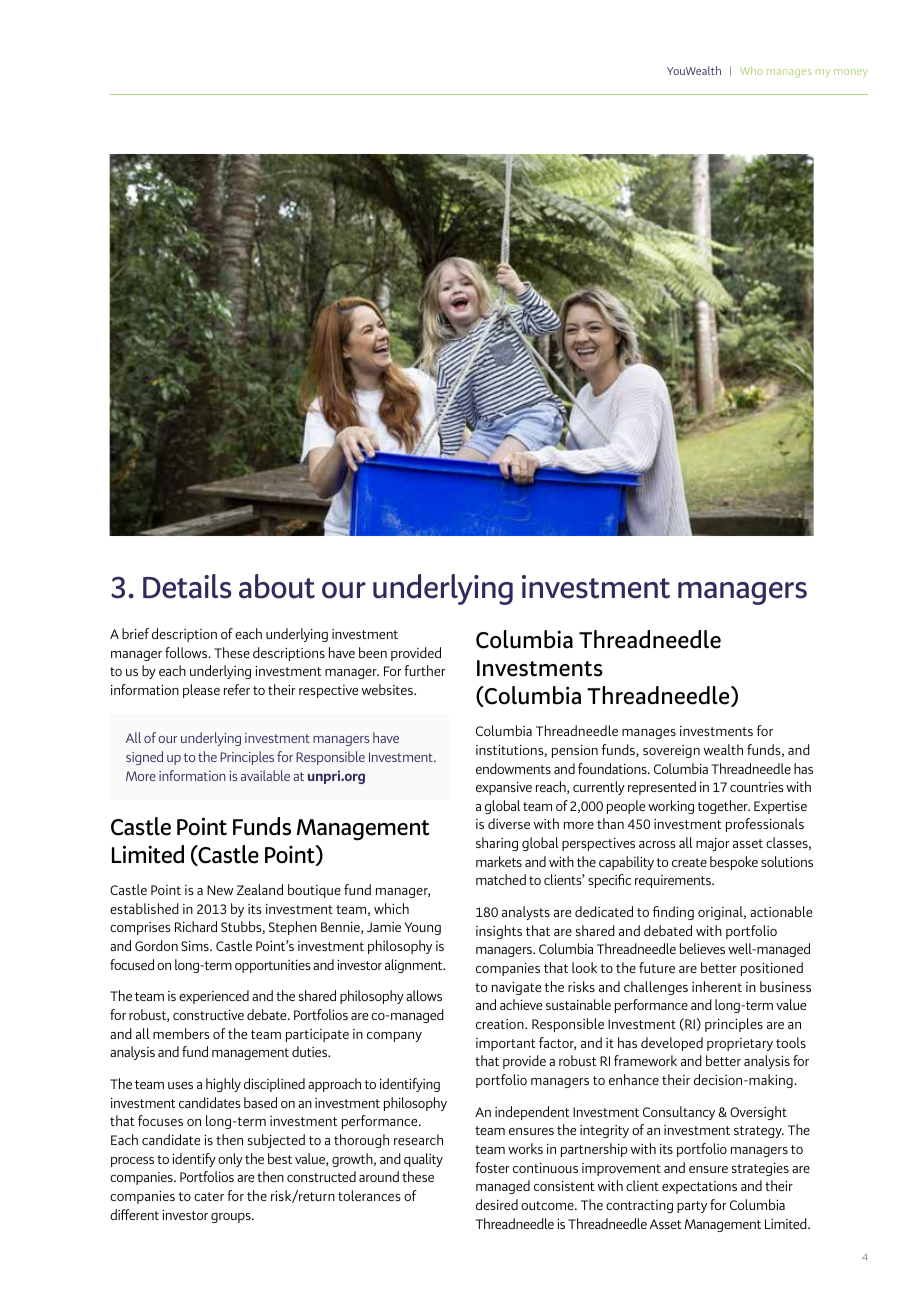 This screenshot has height=1308, width=924. What do you see at coordinates (277, 586) in the screenshot?
I see `about` at bounding box center [277, 586].
